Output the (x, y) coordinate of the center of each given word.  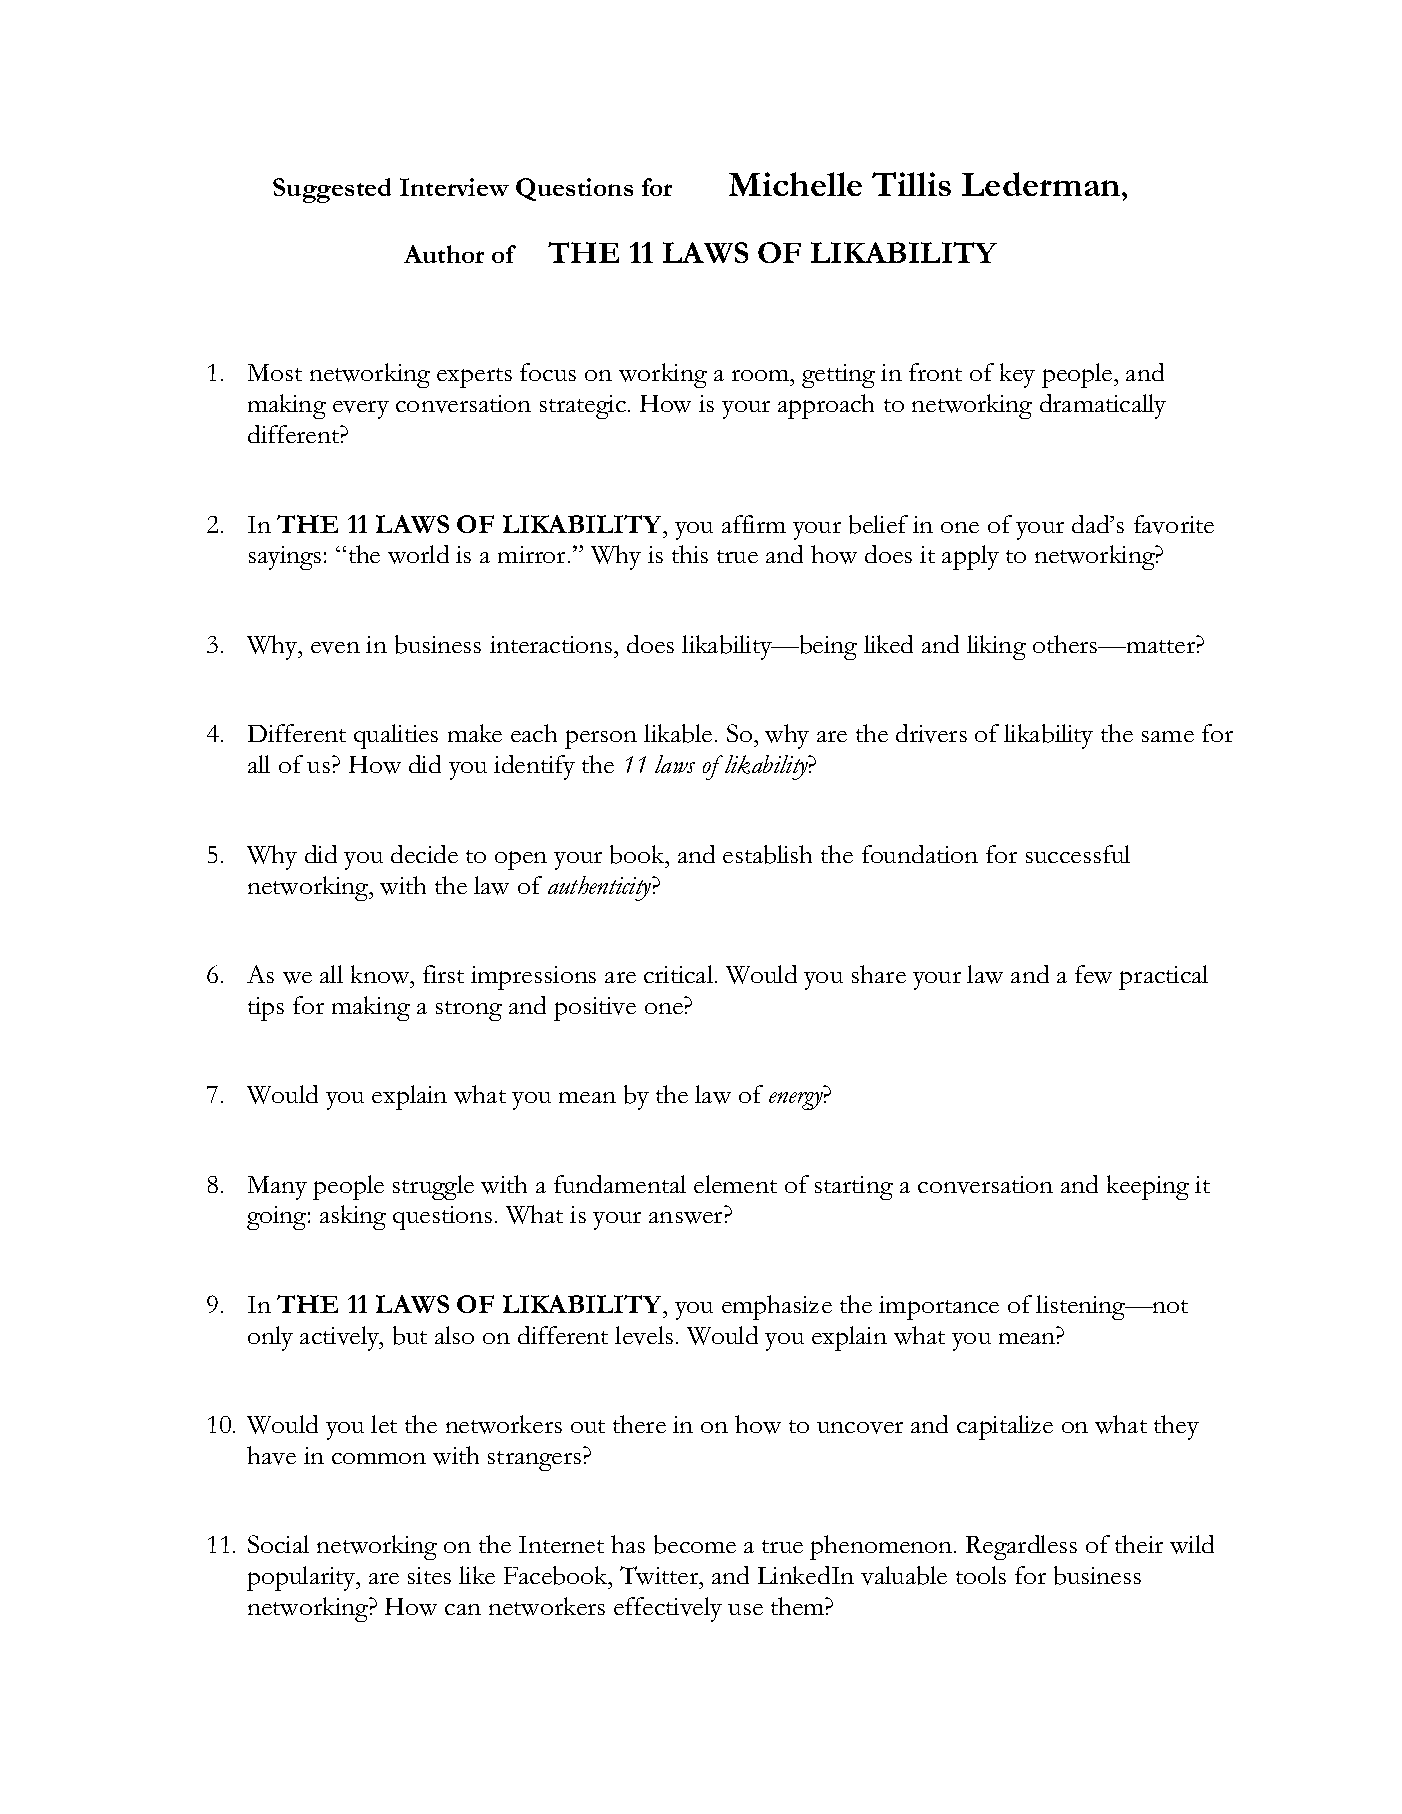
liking (996, 647)
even (335, 648)
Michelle (795, 184)
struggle (433, 1187)
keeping (1148, 1187)
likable (678, 733)
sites (429, 1575)
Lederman (1042, 184)
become (695, 1544)
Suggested (332, 190)
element (735, 1184)
